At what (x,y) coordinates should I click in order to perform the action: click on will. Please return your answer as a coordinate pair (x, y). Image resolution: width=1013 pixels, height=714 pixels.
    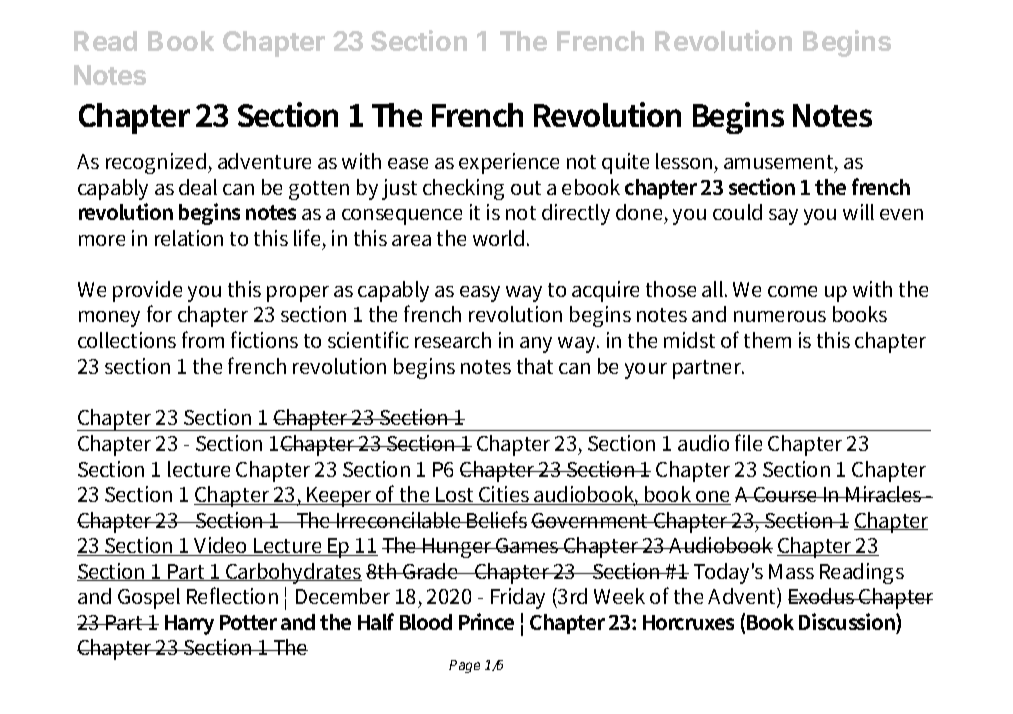
    Looking at the image, I should click on (858, 212).
